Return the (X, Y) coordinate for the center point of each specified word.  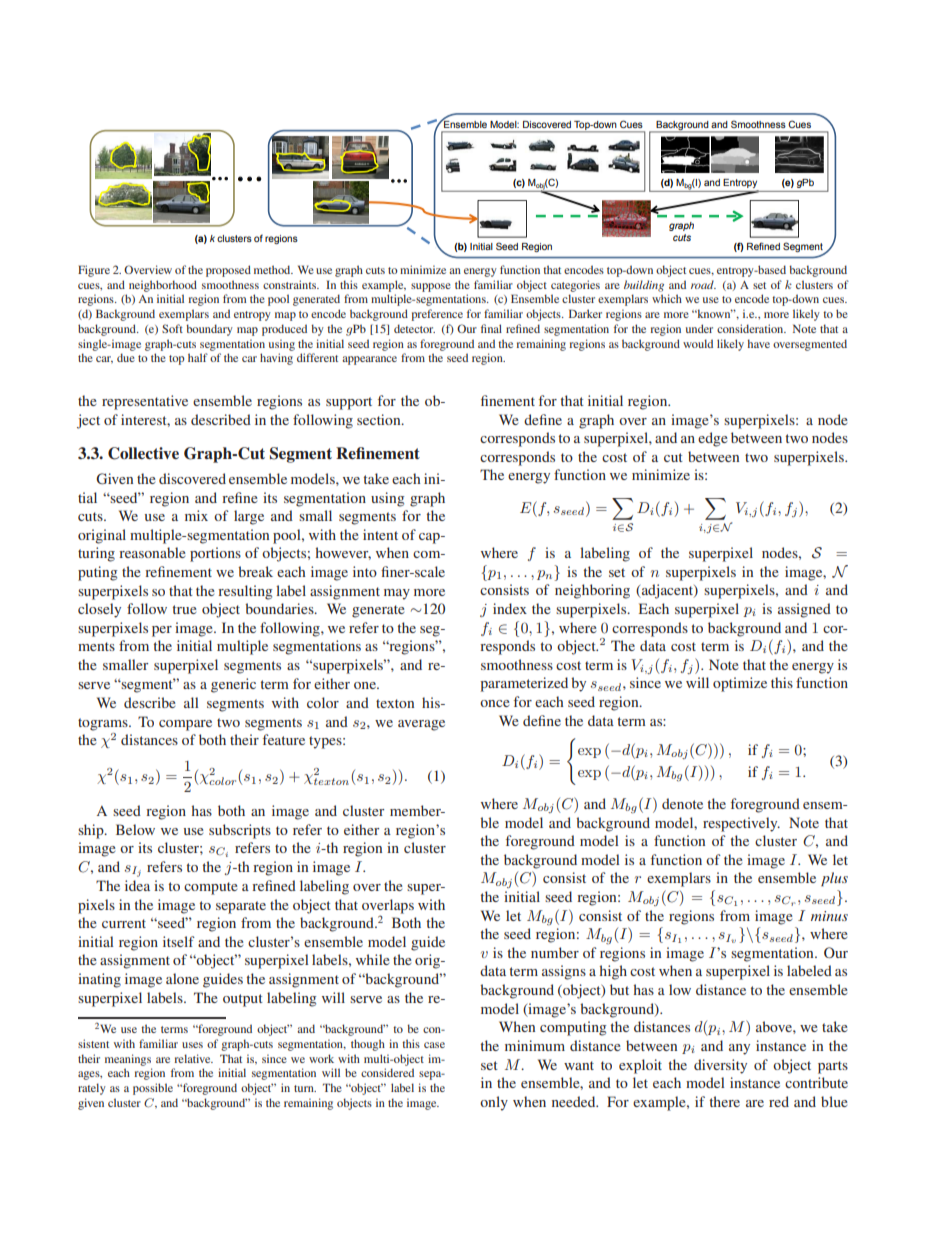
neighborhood (163, 286)
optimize (740, 684)
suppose (431, 287)
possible (153, 1089)
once (494, 703)
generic (233, 685)
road (703, 284)
